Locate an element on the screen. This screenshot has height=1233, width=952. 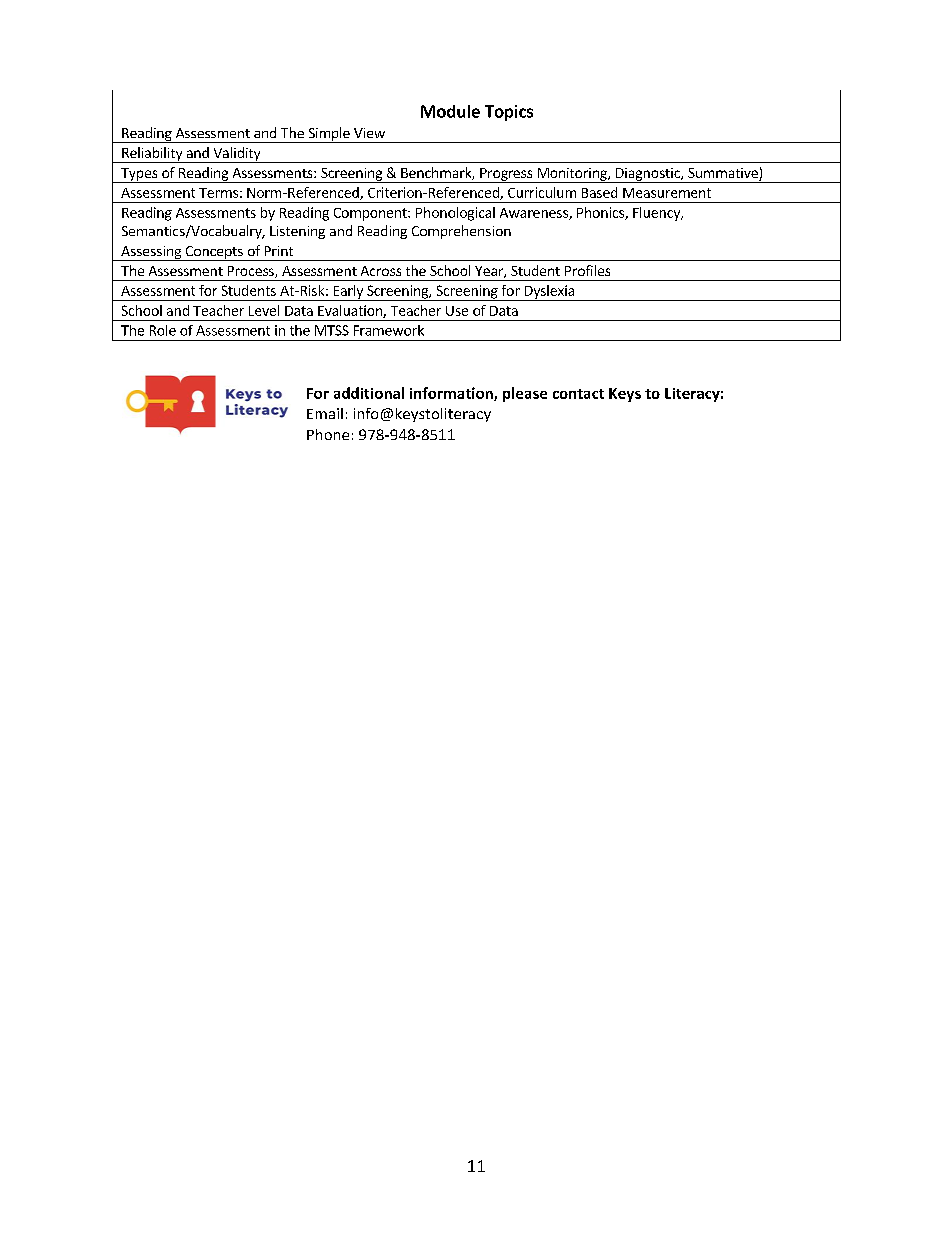
contact is located at coordinates (578, 394).
